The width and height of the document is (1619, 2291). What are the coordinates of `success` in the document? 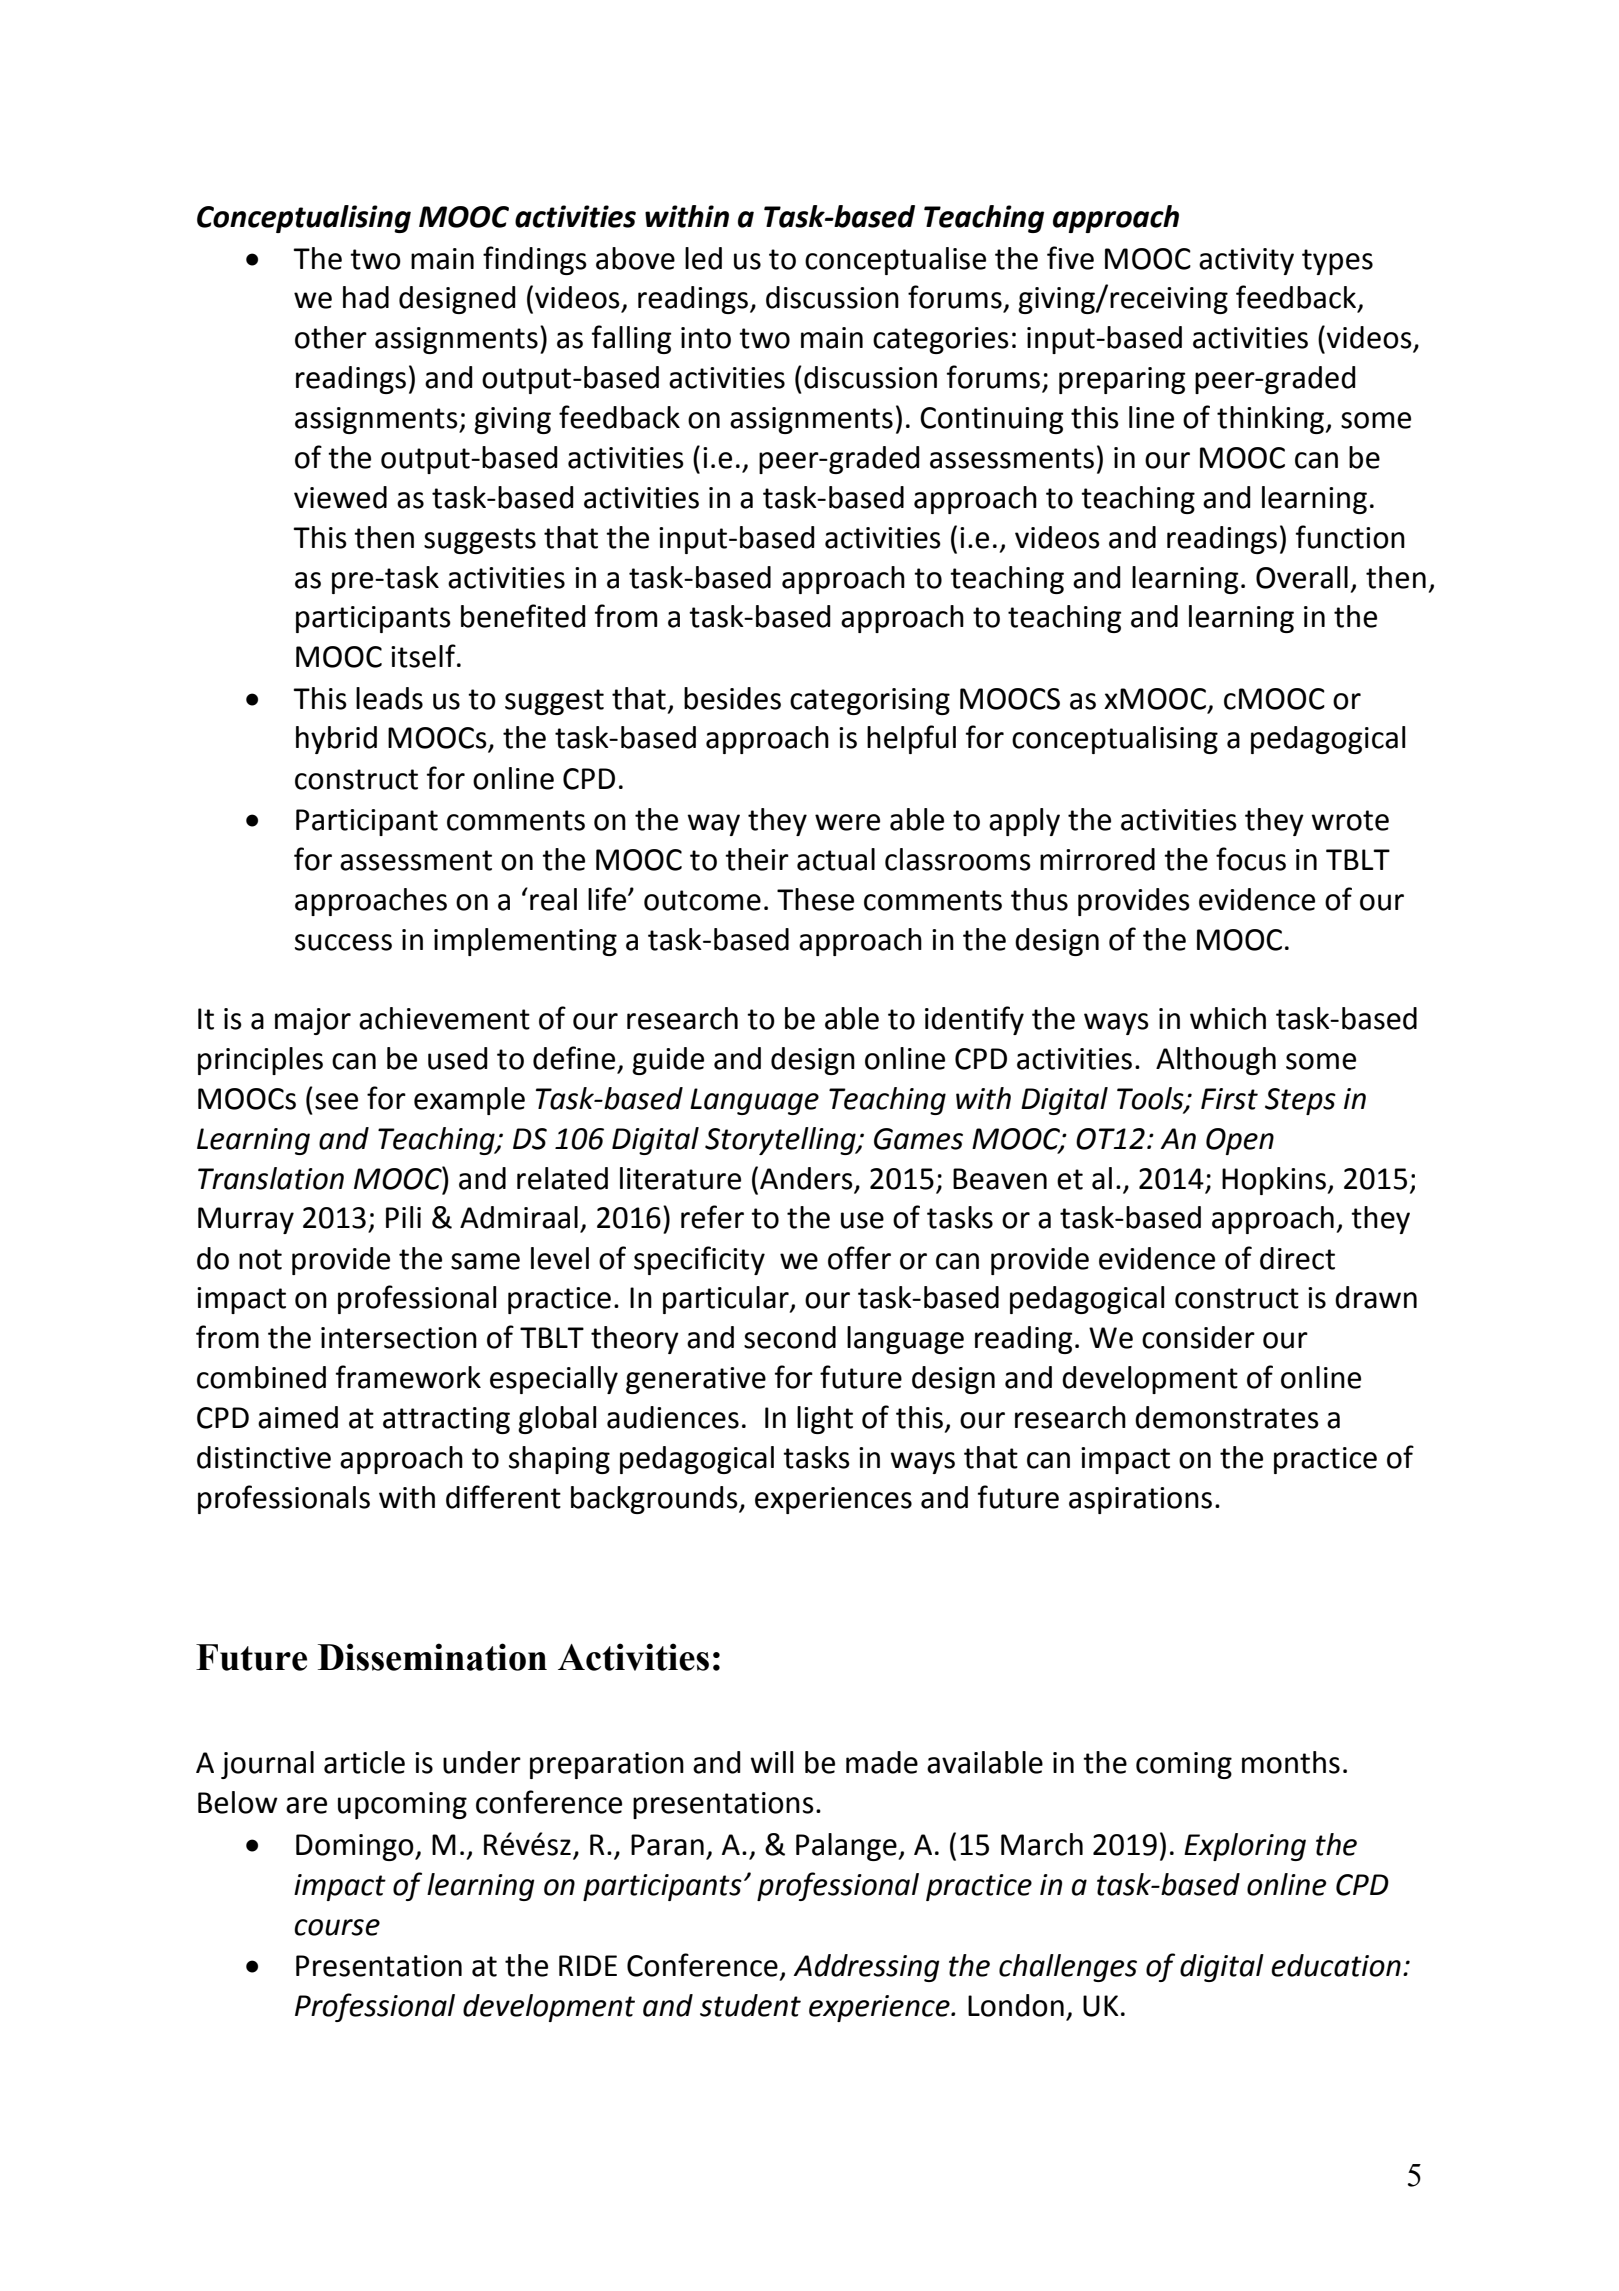 It's located at (343, 942).
